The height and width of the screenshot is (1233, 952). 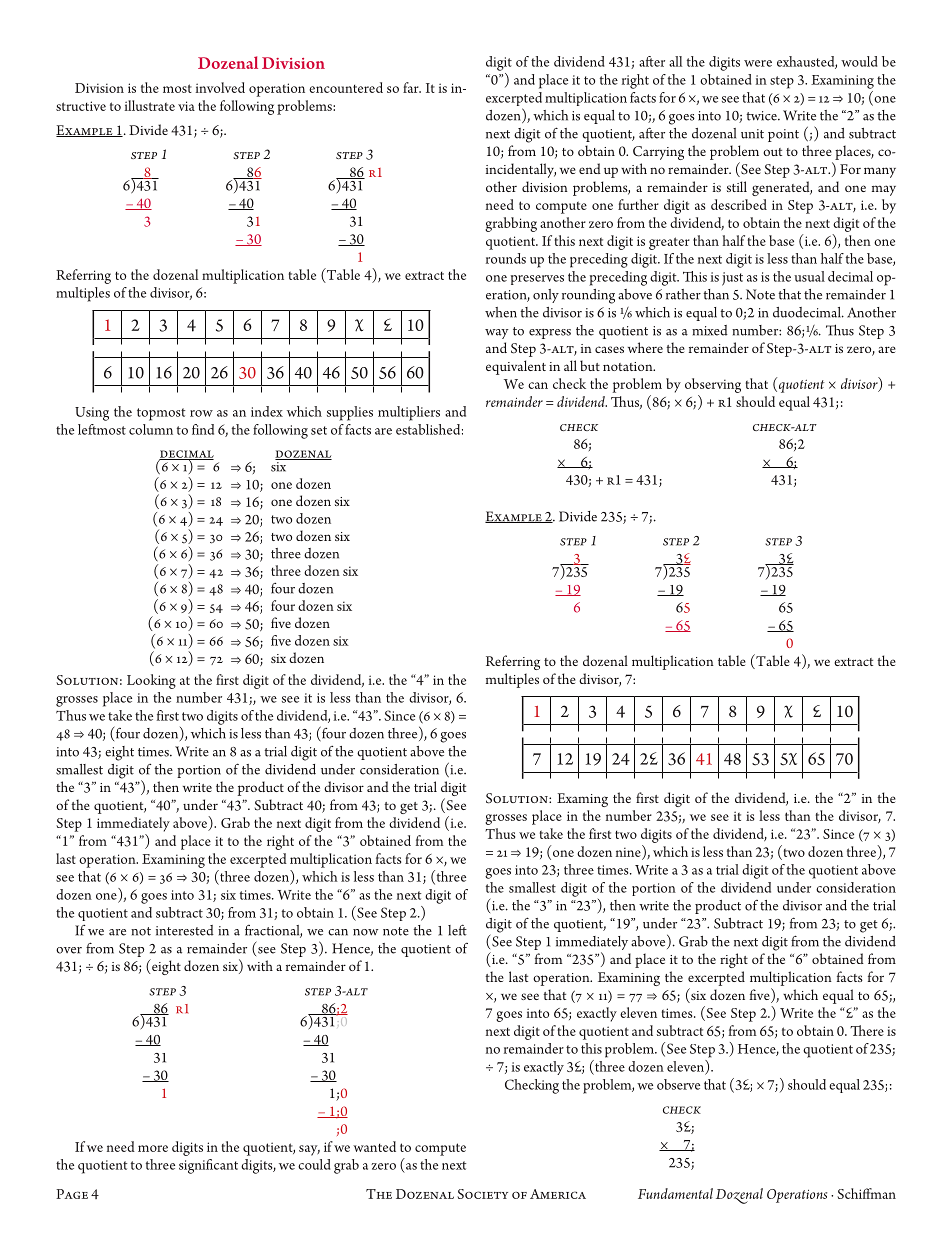 I want to click on Looking, so click(x=151, y=681).
